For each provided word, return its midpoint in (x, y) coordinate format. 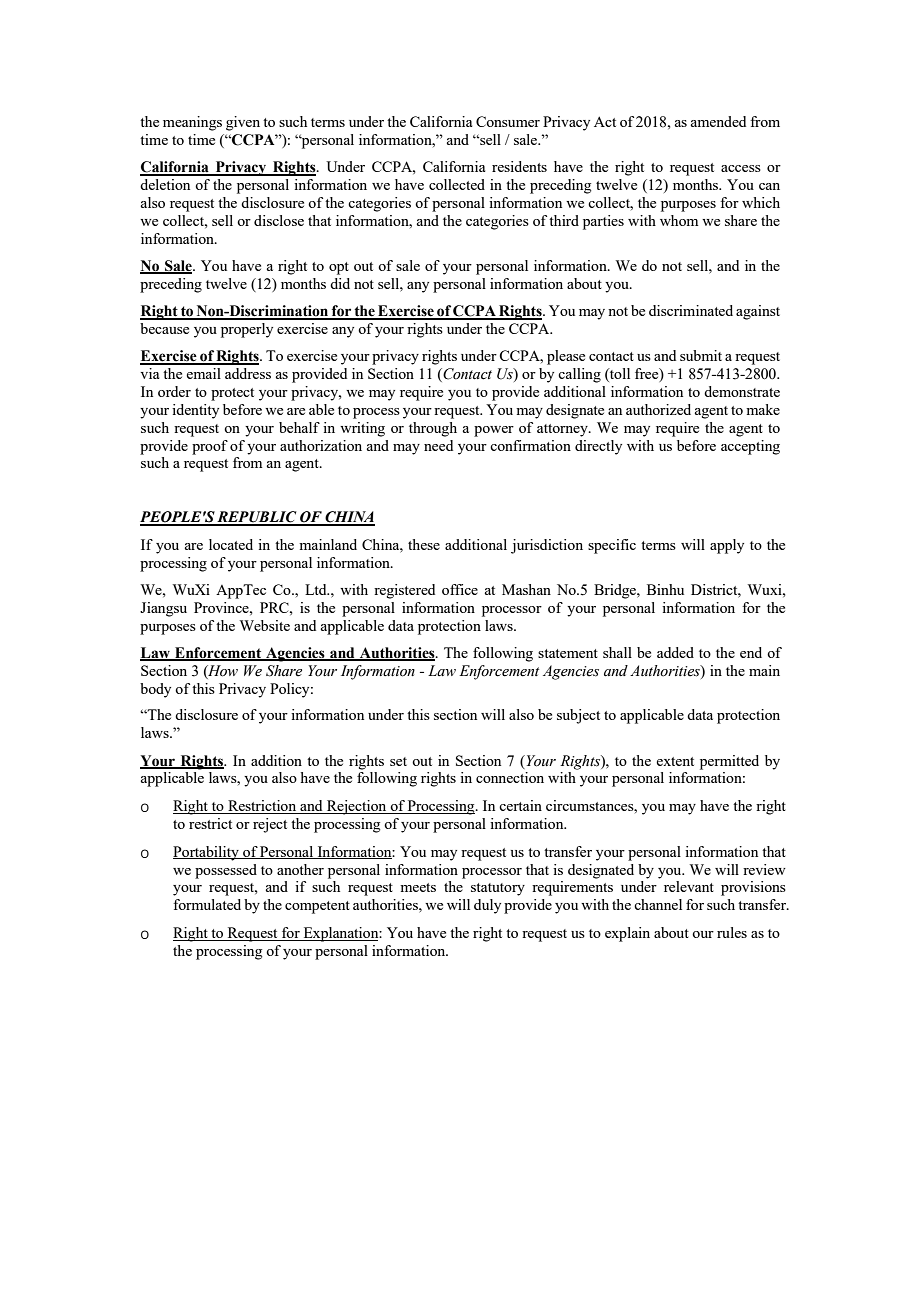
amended (718, 121)
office (460, 589)
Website (265, 625)
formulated (207, 904)
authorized (658, 409)
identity (195, 411)
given (243, 123)
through (433, 429)
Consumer (508, 121)
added (675, 652)
